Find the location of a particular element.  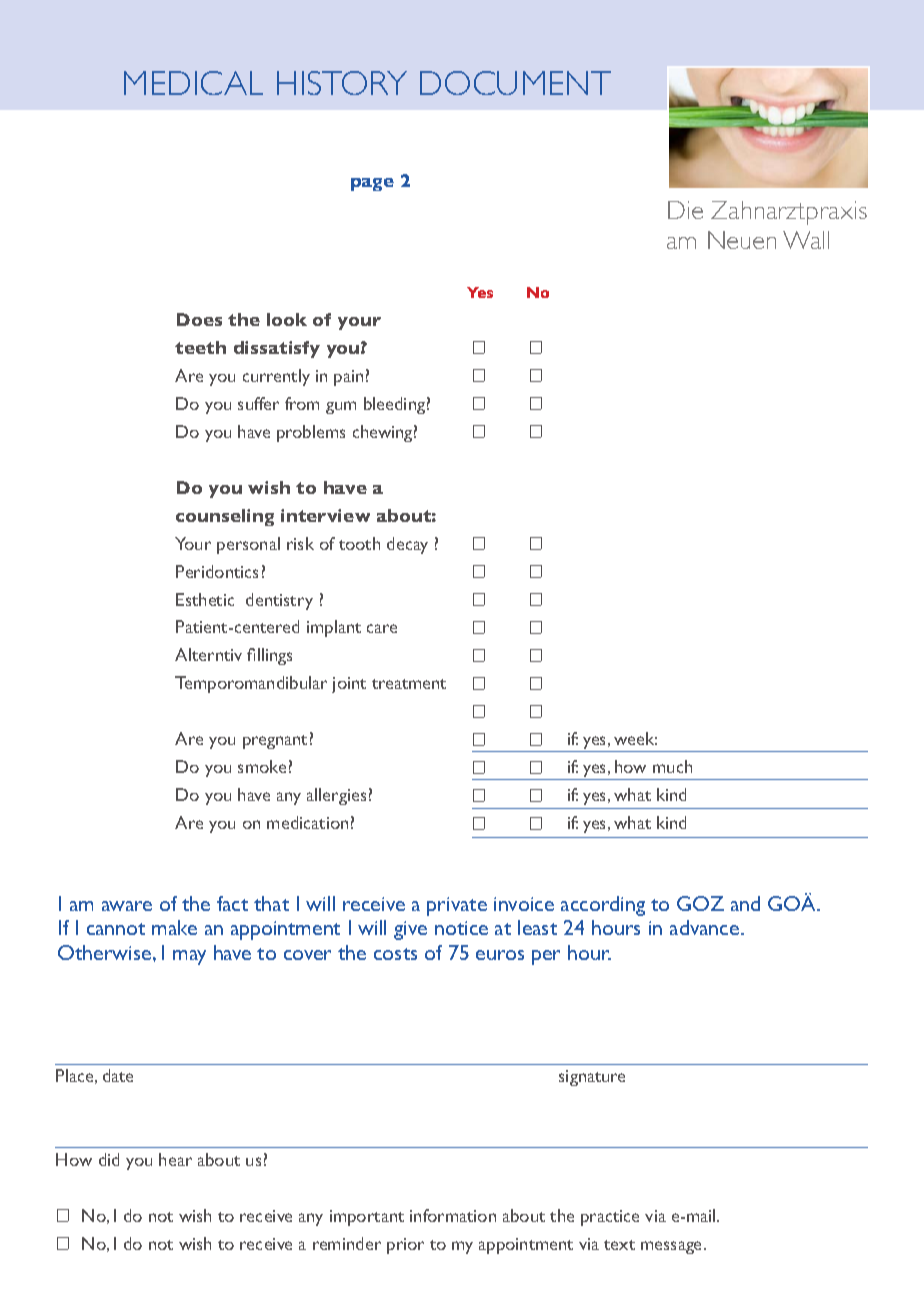

Wall is located at coordinates (806, 240).
